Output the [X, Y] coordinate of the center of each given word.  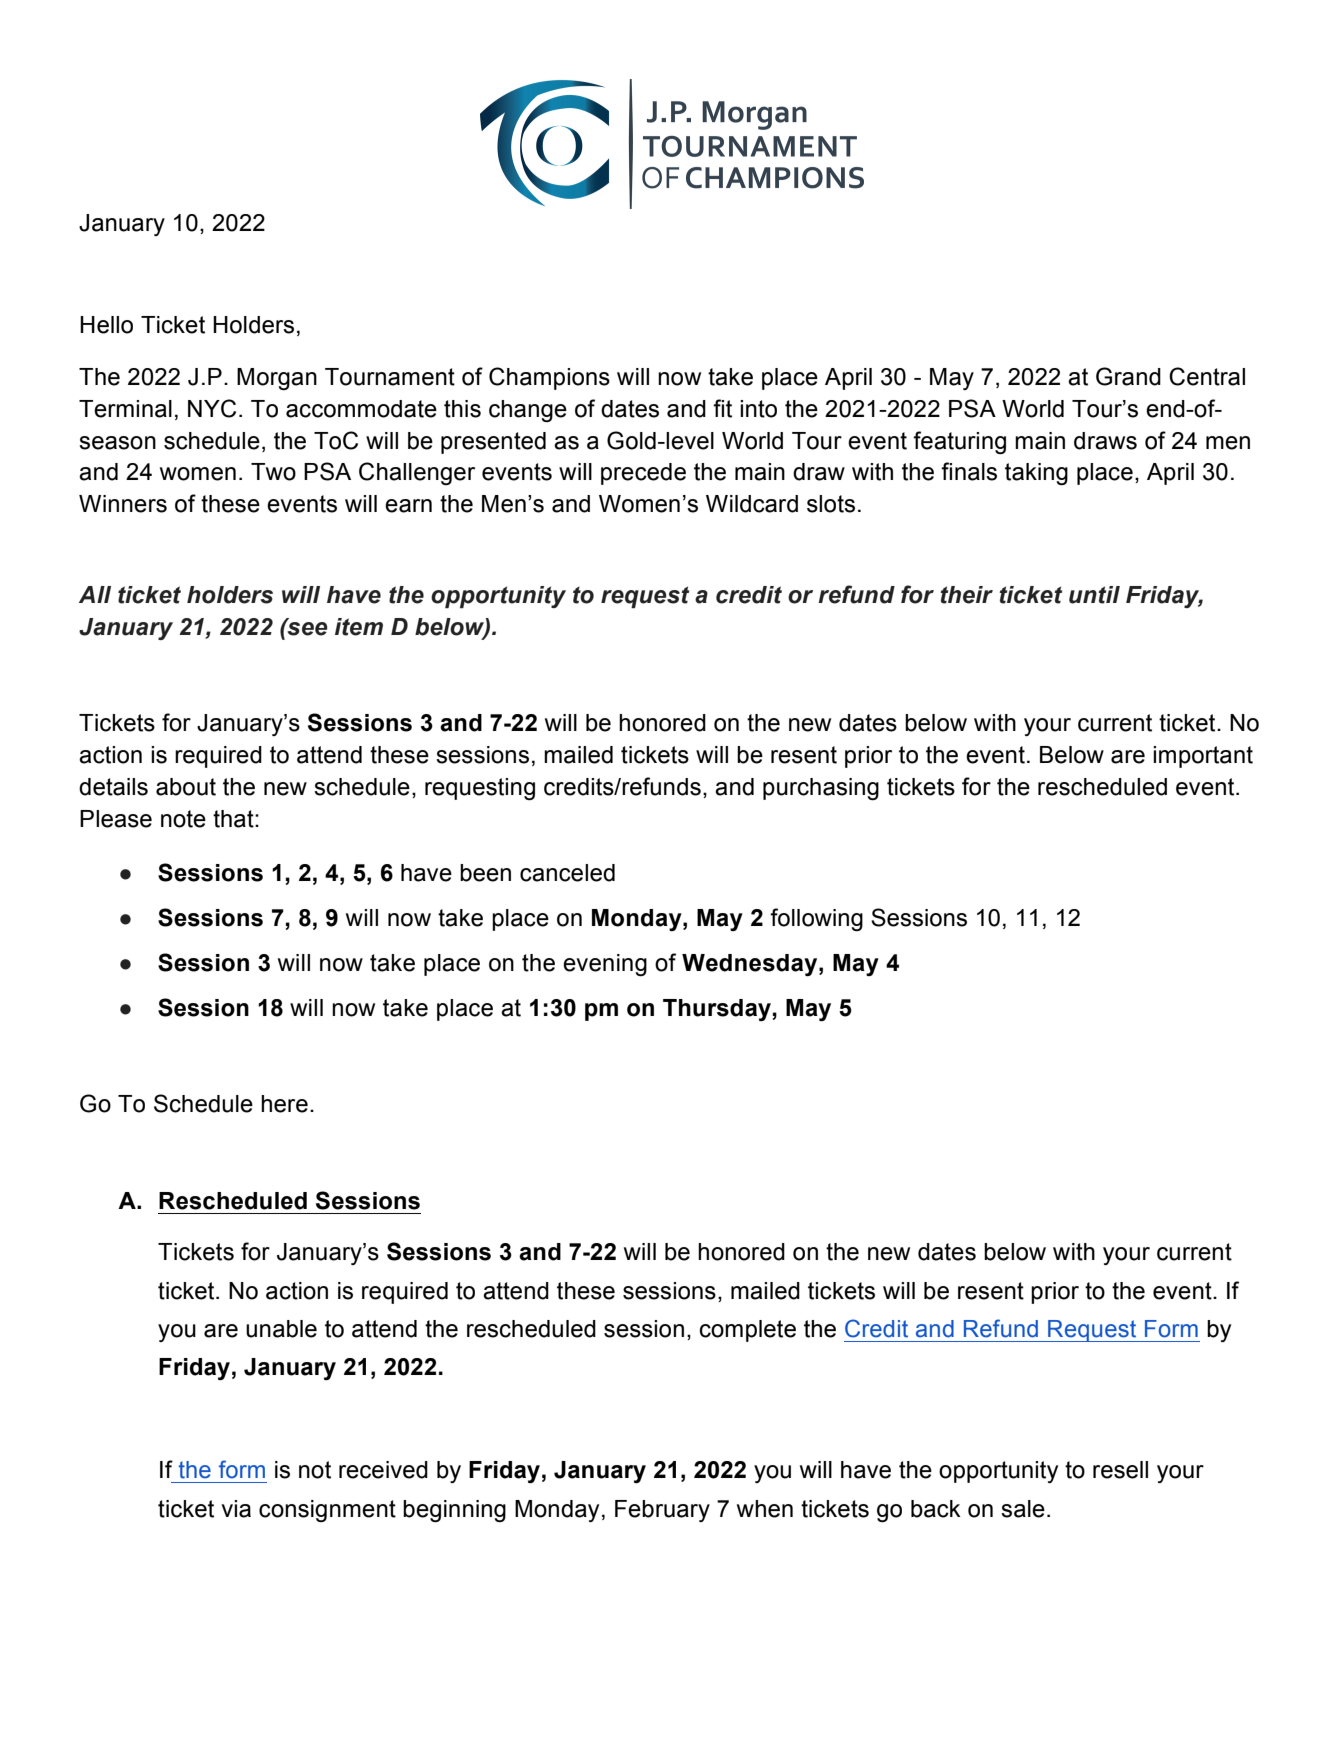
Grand [1128, 376]
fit [722, 408]
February [662, 1511]
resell [1120, 1470]
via [236, 1509]
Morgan [277, 379]
